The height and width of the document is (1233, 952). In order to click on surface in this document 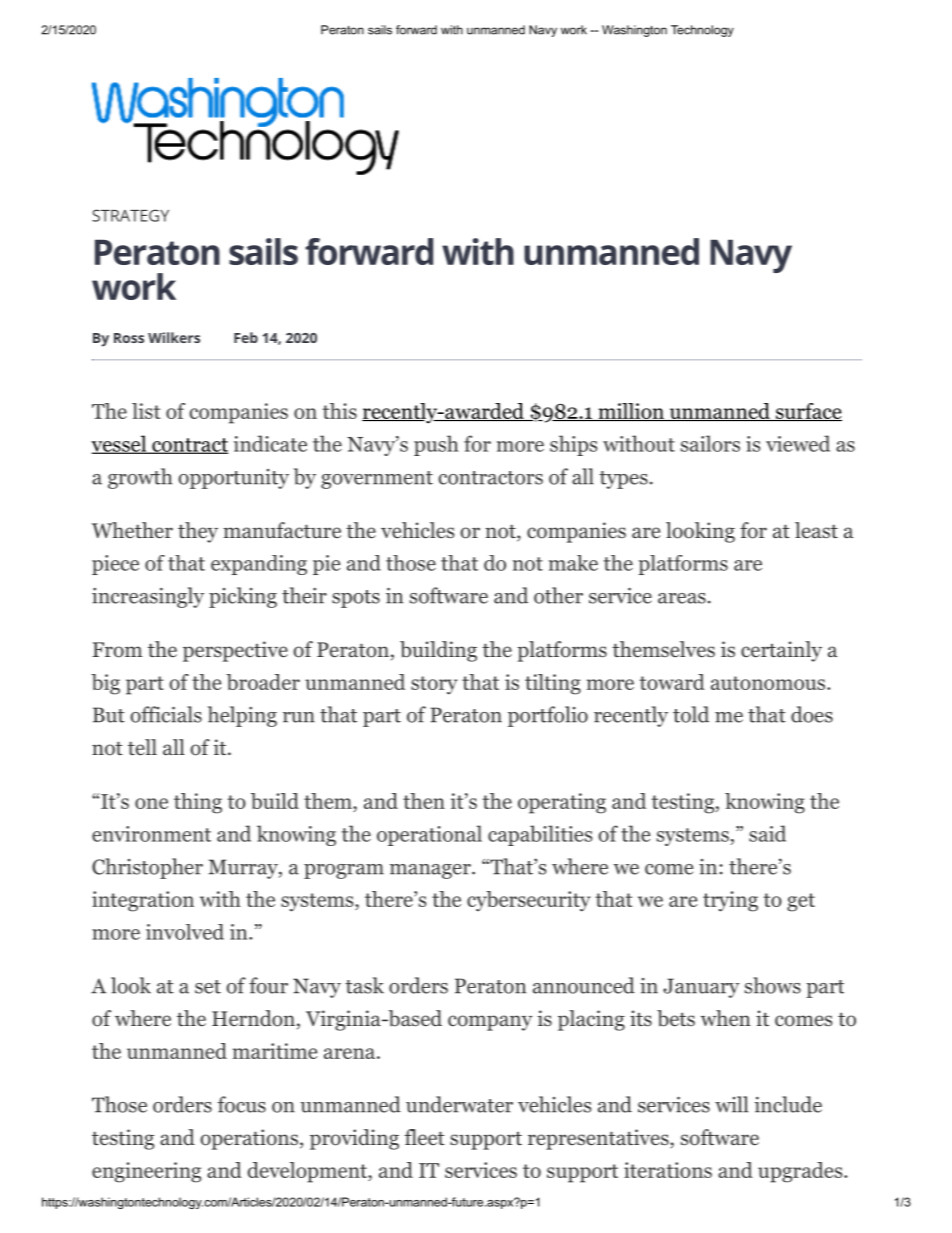, I will do `click(807, 412)`.
